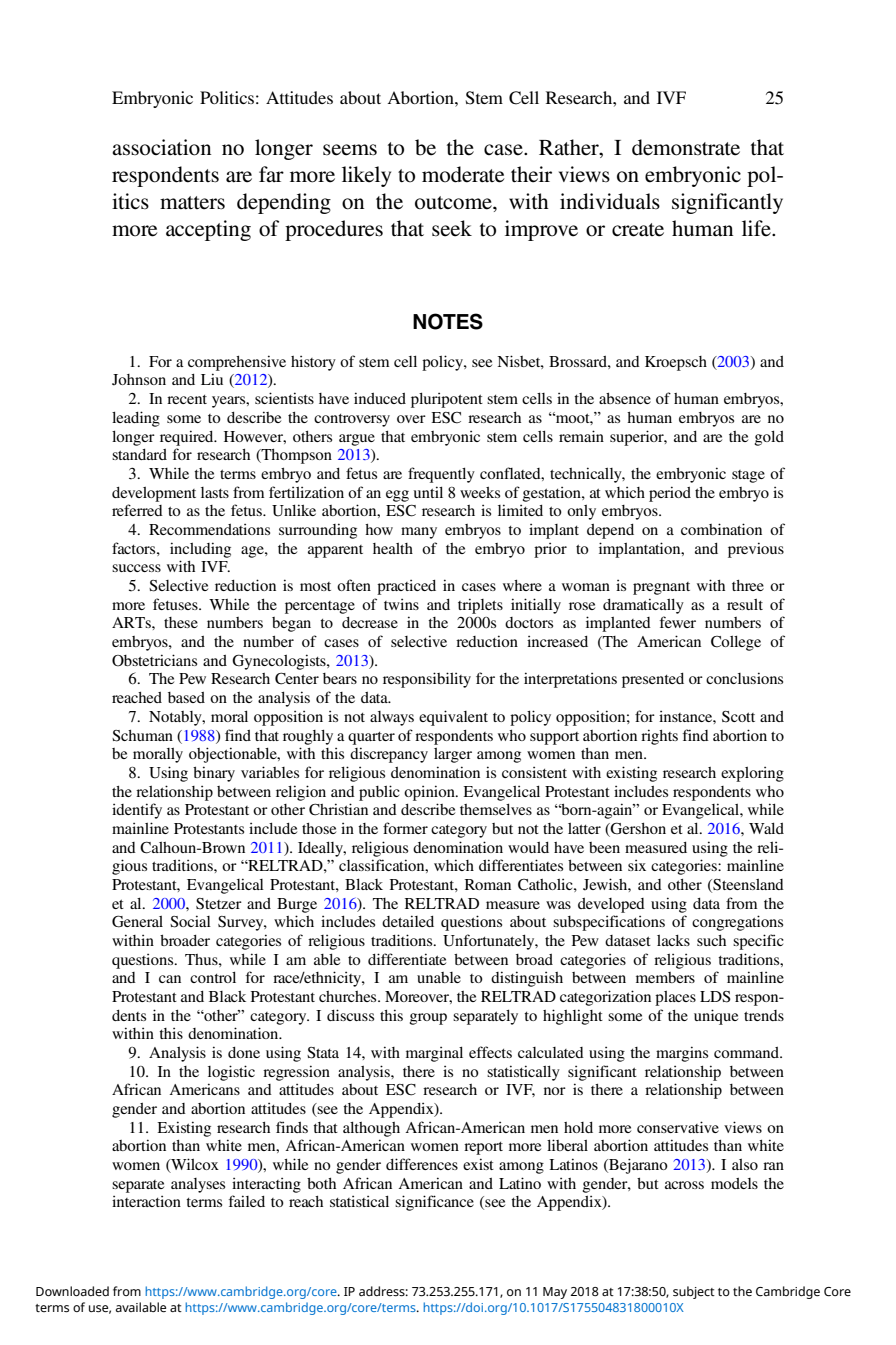  What do you see at coordinates (434, 1203) in the screenshot?
I see `significance` at bounding box center [434, 1203].
